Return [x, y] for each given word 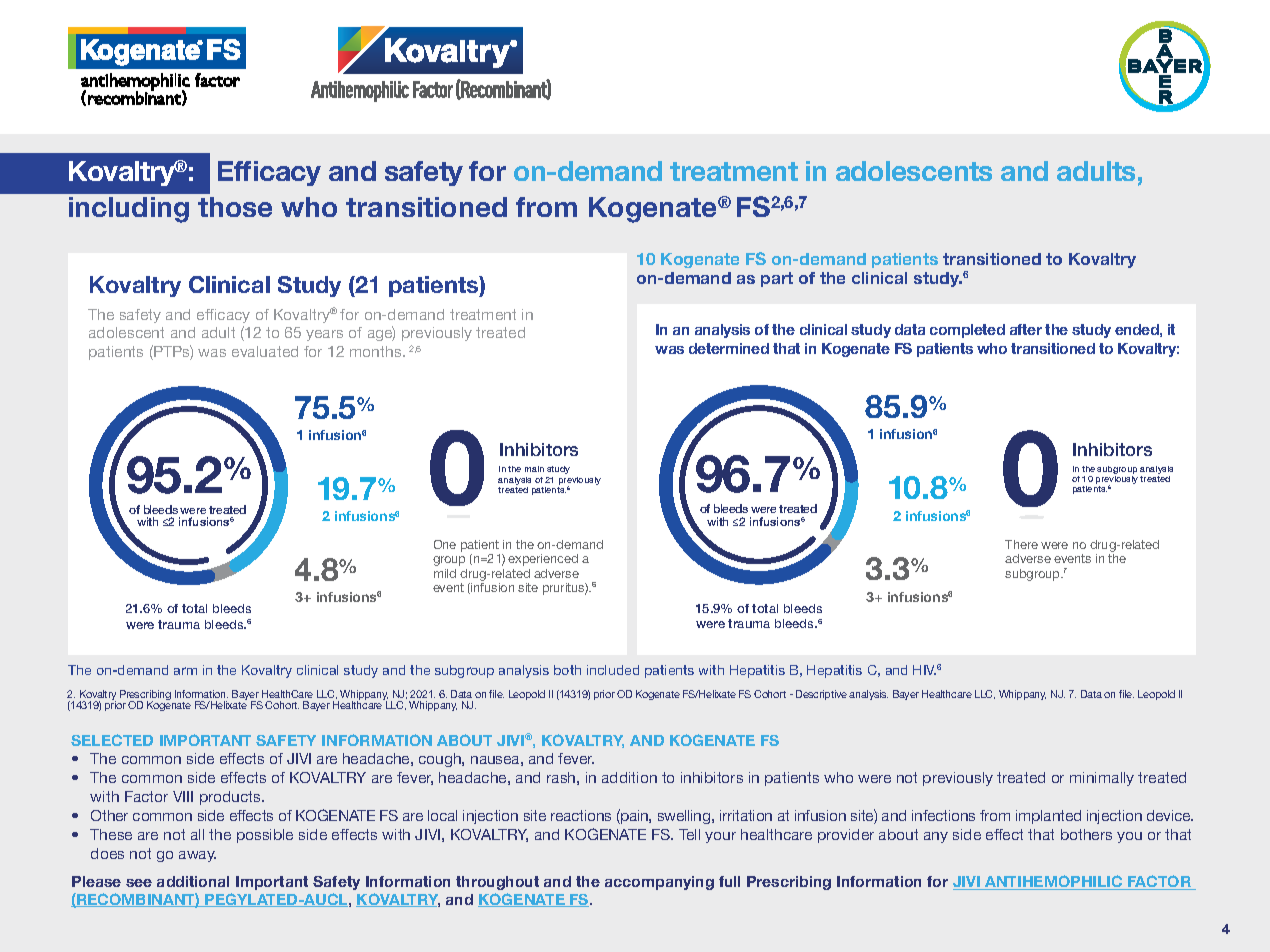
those [235, 207]
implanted [1048, 817]
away [197, 856]
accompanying [659, 883]
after [1026, 329]
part [777, 279]
